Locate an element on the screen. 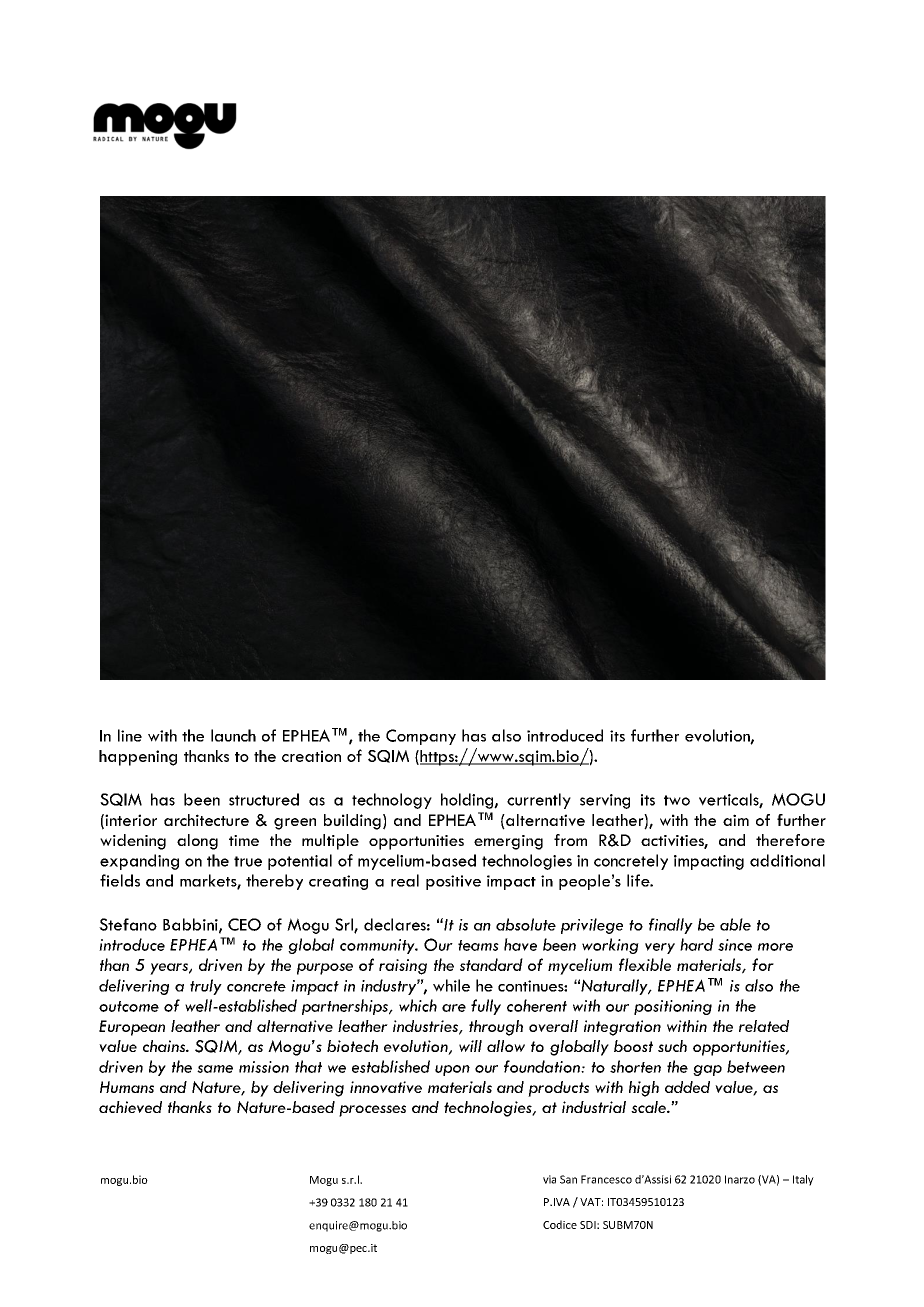 This screenshot has height=1307, width=924. achieved is located at coordinates (130, 1107).
